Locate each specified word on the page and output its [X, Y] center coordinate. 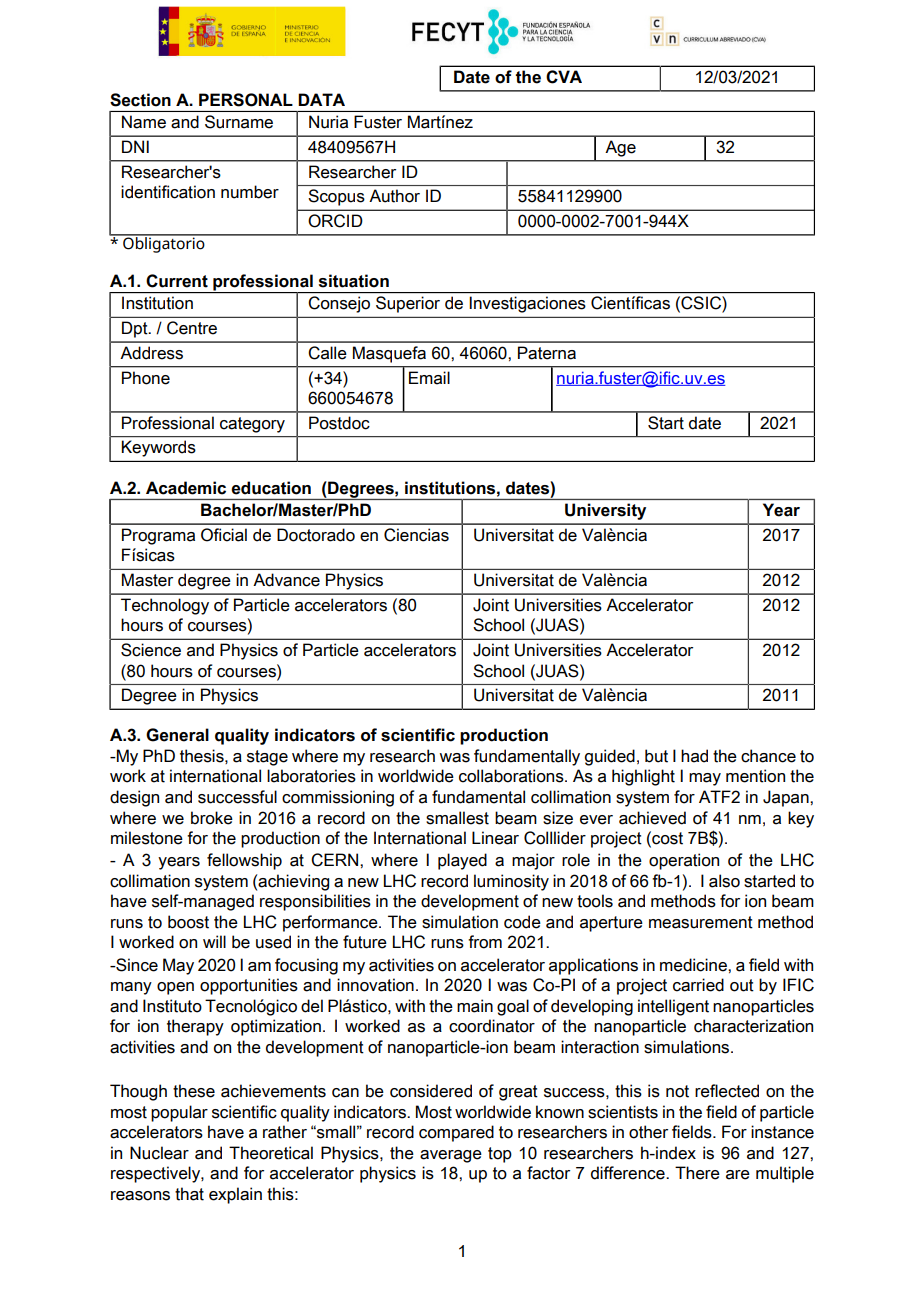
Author [394, 196]
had [694, 756]
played [462, 861]
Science [151, 650]
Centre [192, 328]
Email [429, 378]
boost [188, 922]
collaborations [512, 776]
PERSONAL [246, 100]
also [724, 881]
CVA [564, 77]
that [189, 1194]
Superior [408, 304]
